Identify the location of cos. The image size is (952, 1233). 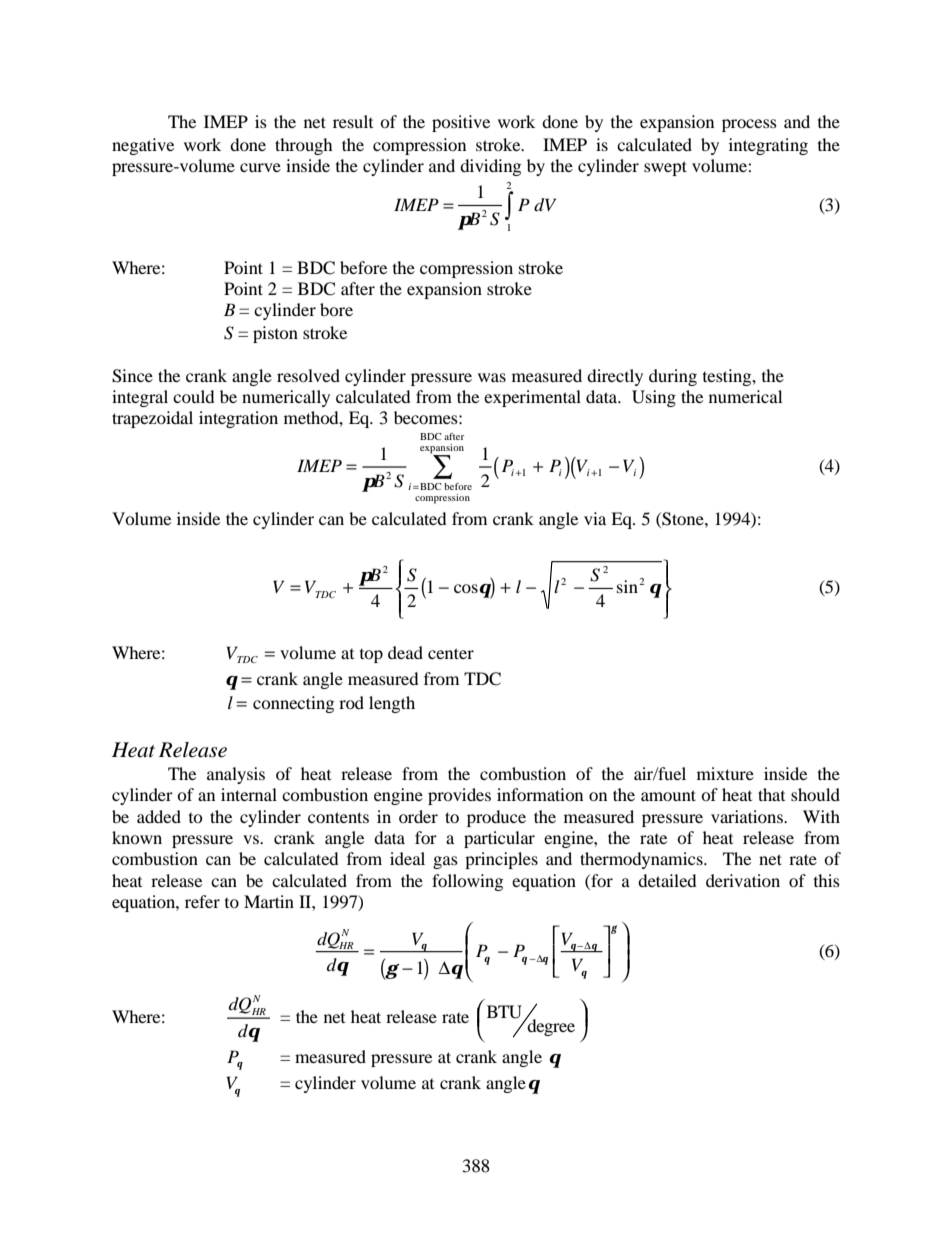
(467, 588).
